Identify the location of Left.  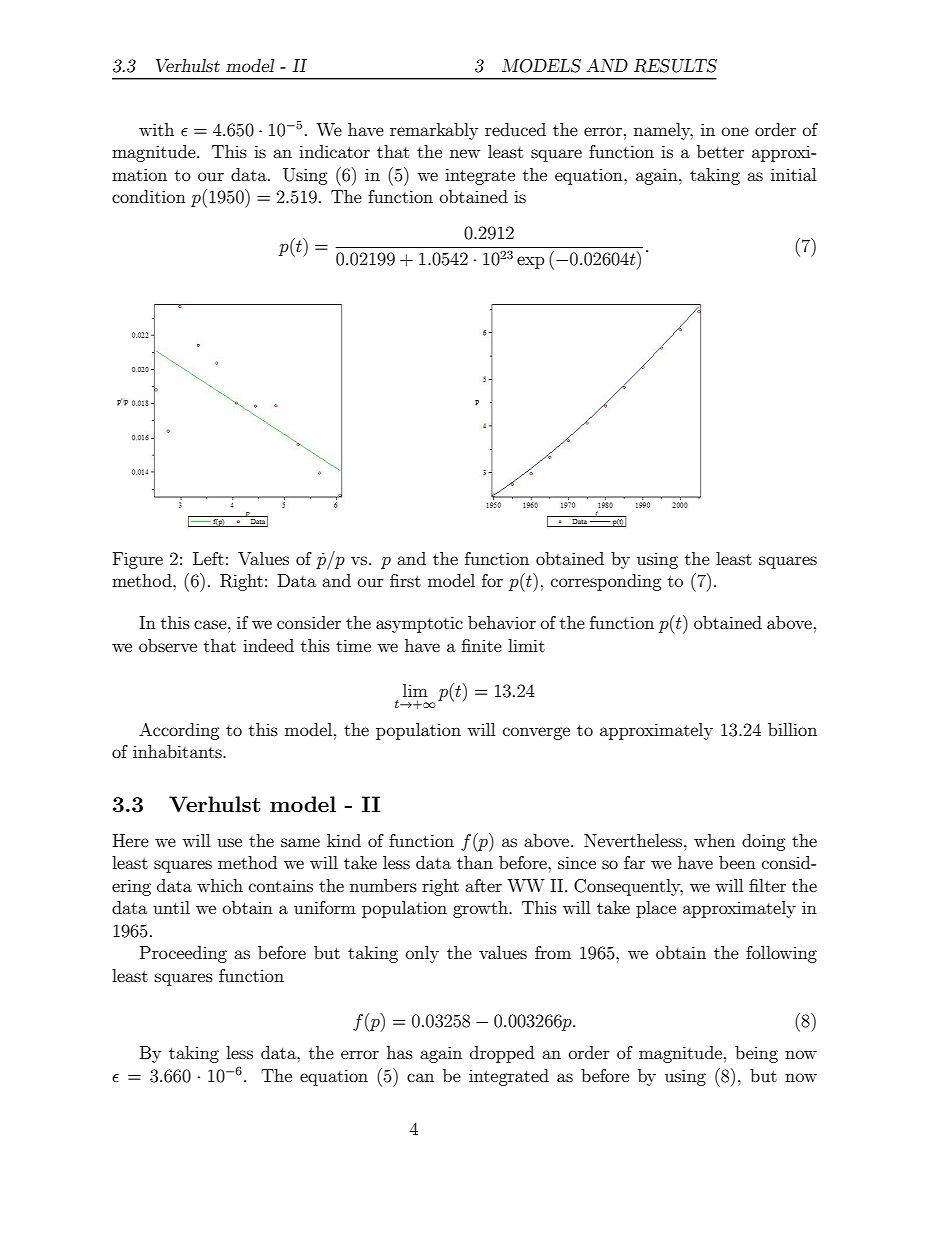
(208, 558).
